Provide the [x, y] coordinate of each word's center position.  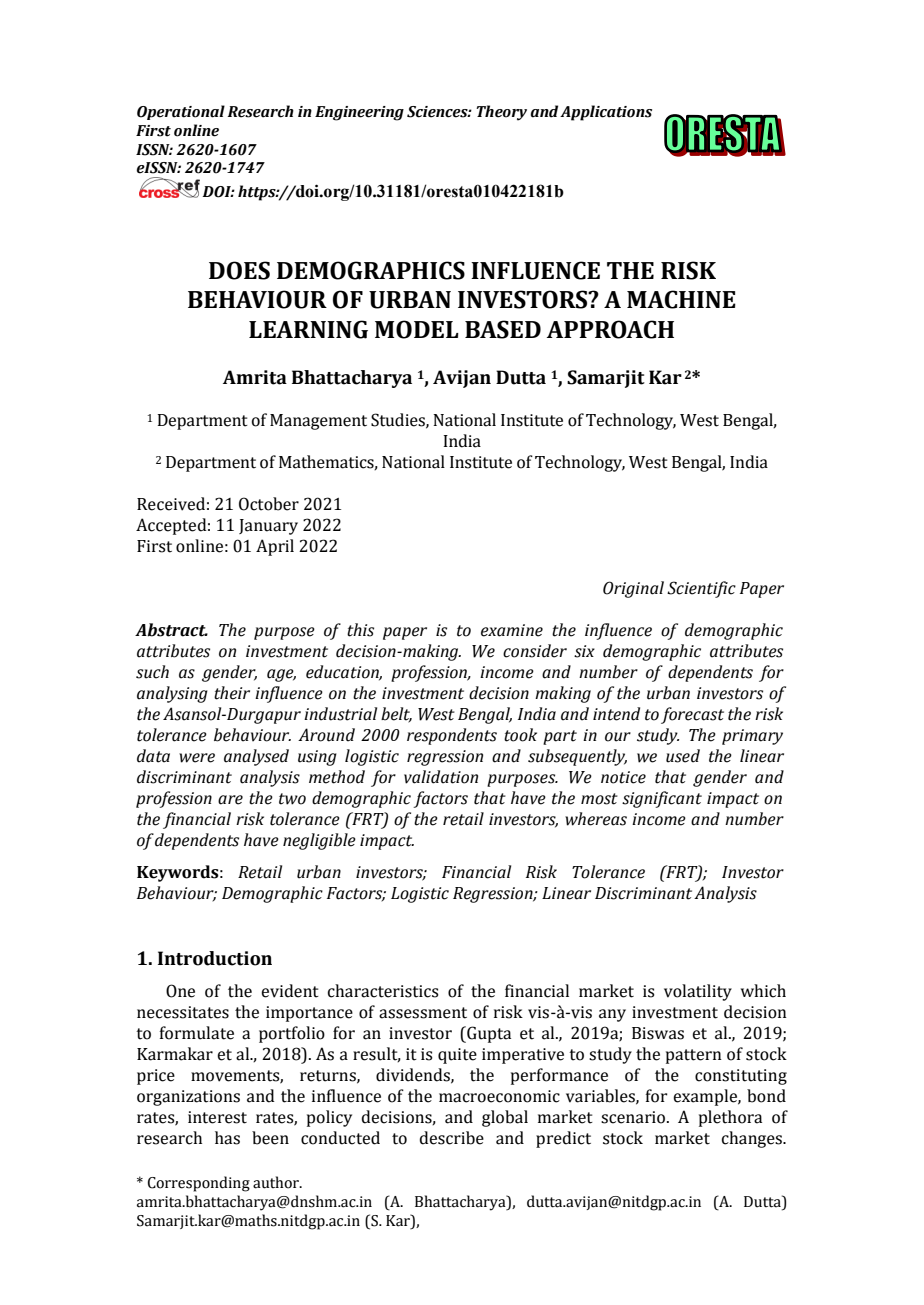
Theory [501, 113]
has [227, 1138]
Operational [181, 112]
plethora [730, 1118]
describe [452, 1138]
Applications [606, 113]
